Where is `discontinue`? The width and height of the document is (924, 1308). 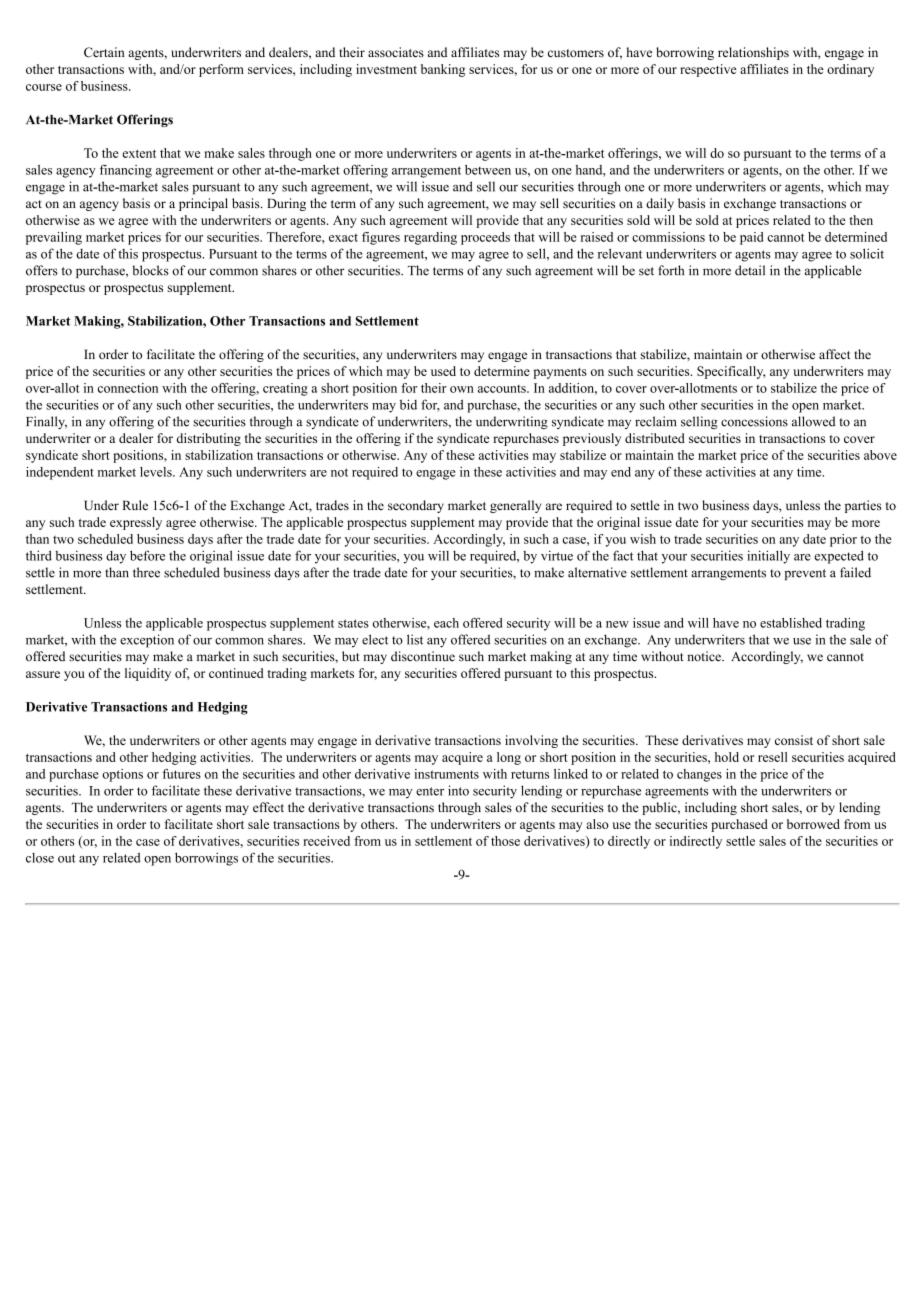
discontinue is located at coordinates (423, 656).
